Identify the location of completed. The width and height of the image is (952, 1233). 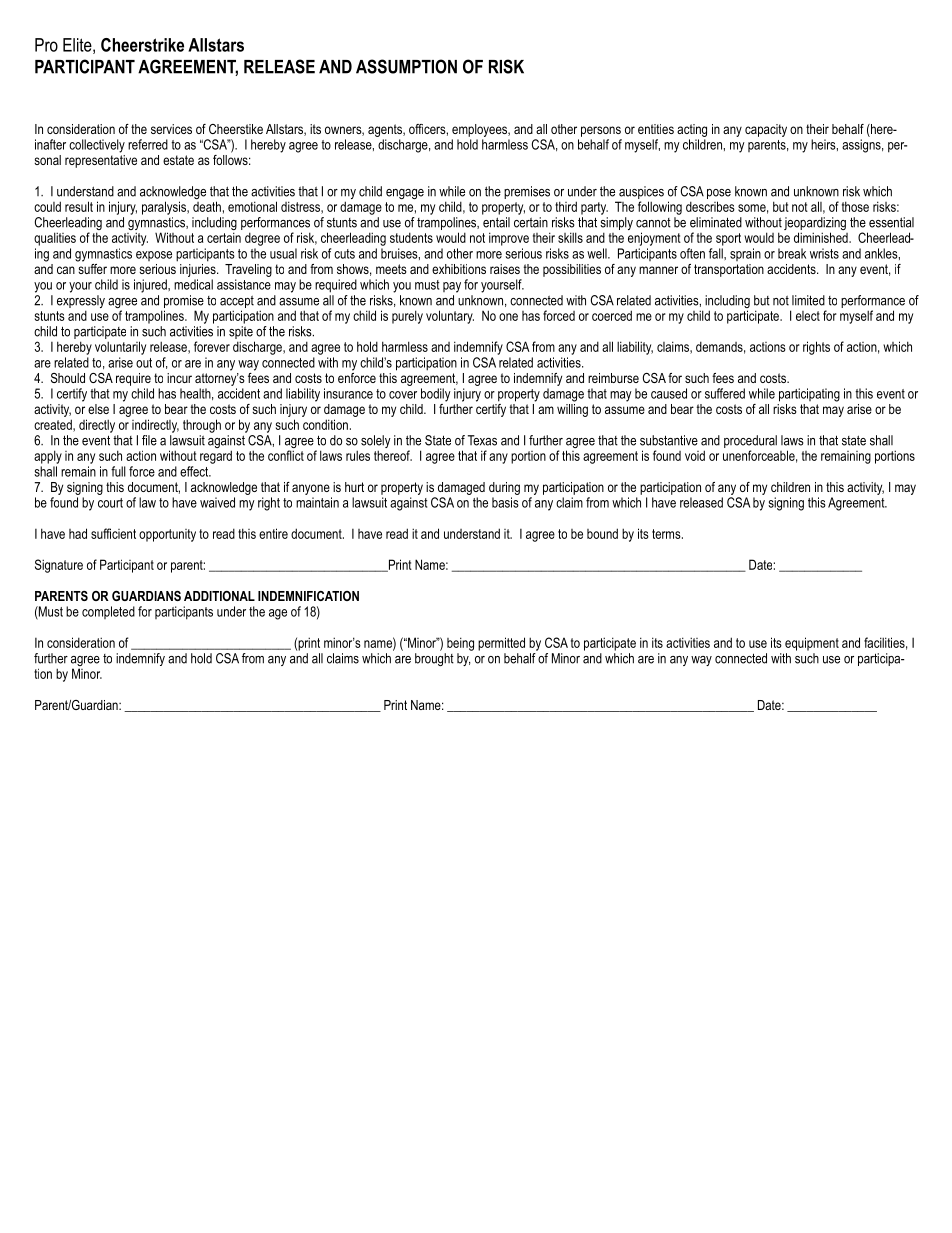
(108, 612).
